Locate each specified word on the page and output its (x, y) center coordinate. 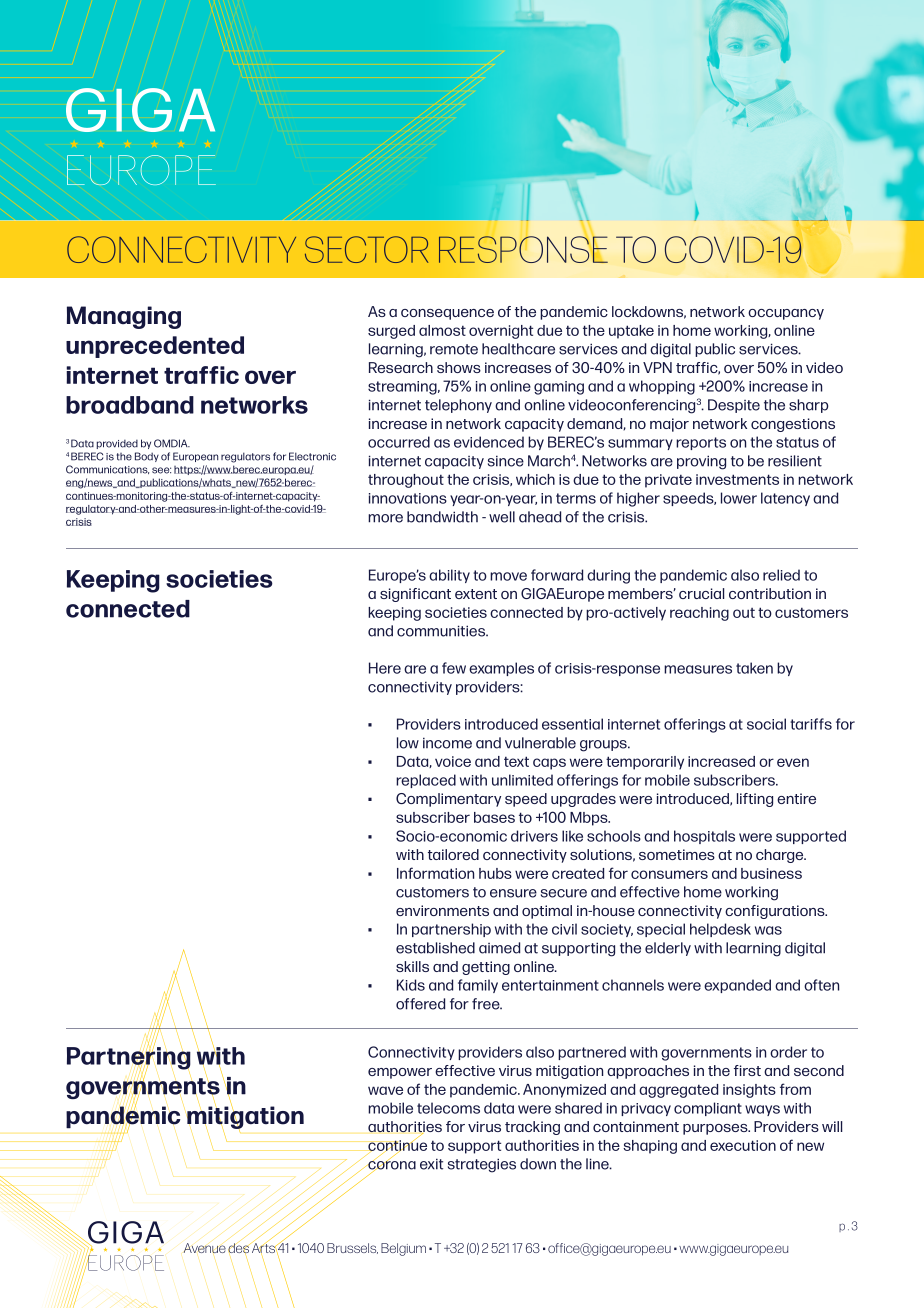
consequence (447, 314)
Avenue (205, 1248)
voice (453, 761)
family (478, 986)
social (766, 724)
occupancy (786, 314)
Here (385, 668)
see (161, 470)
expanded (737, 986)
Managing (124, 317)
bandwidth (442, 517)
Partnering (129, 1058)
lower (739, 498)
